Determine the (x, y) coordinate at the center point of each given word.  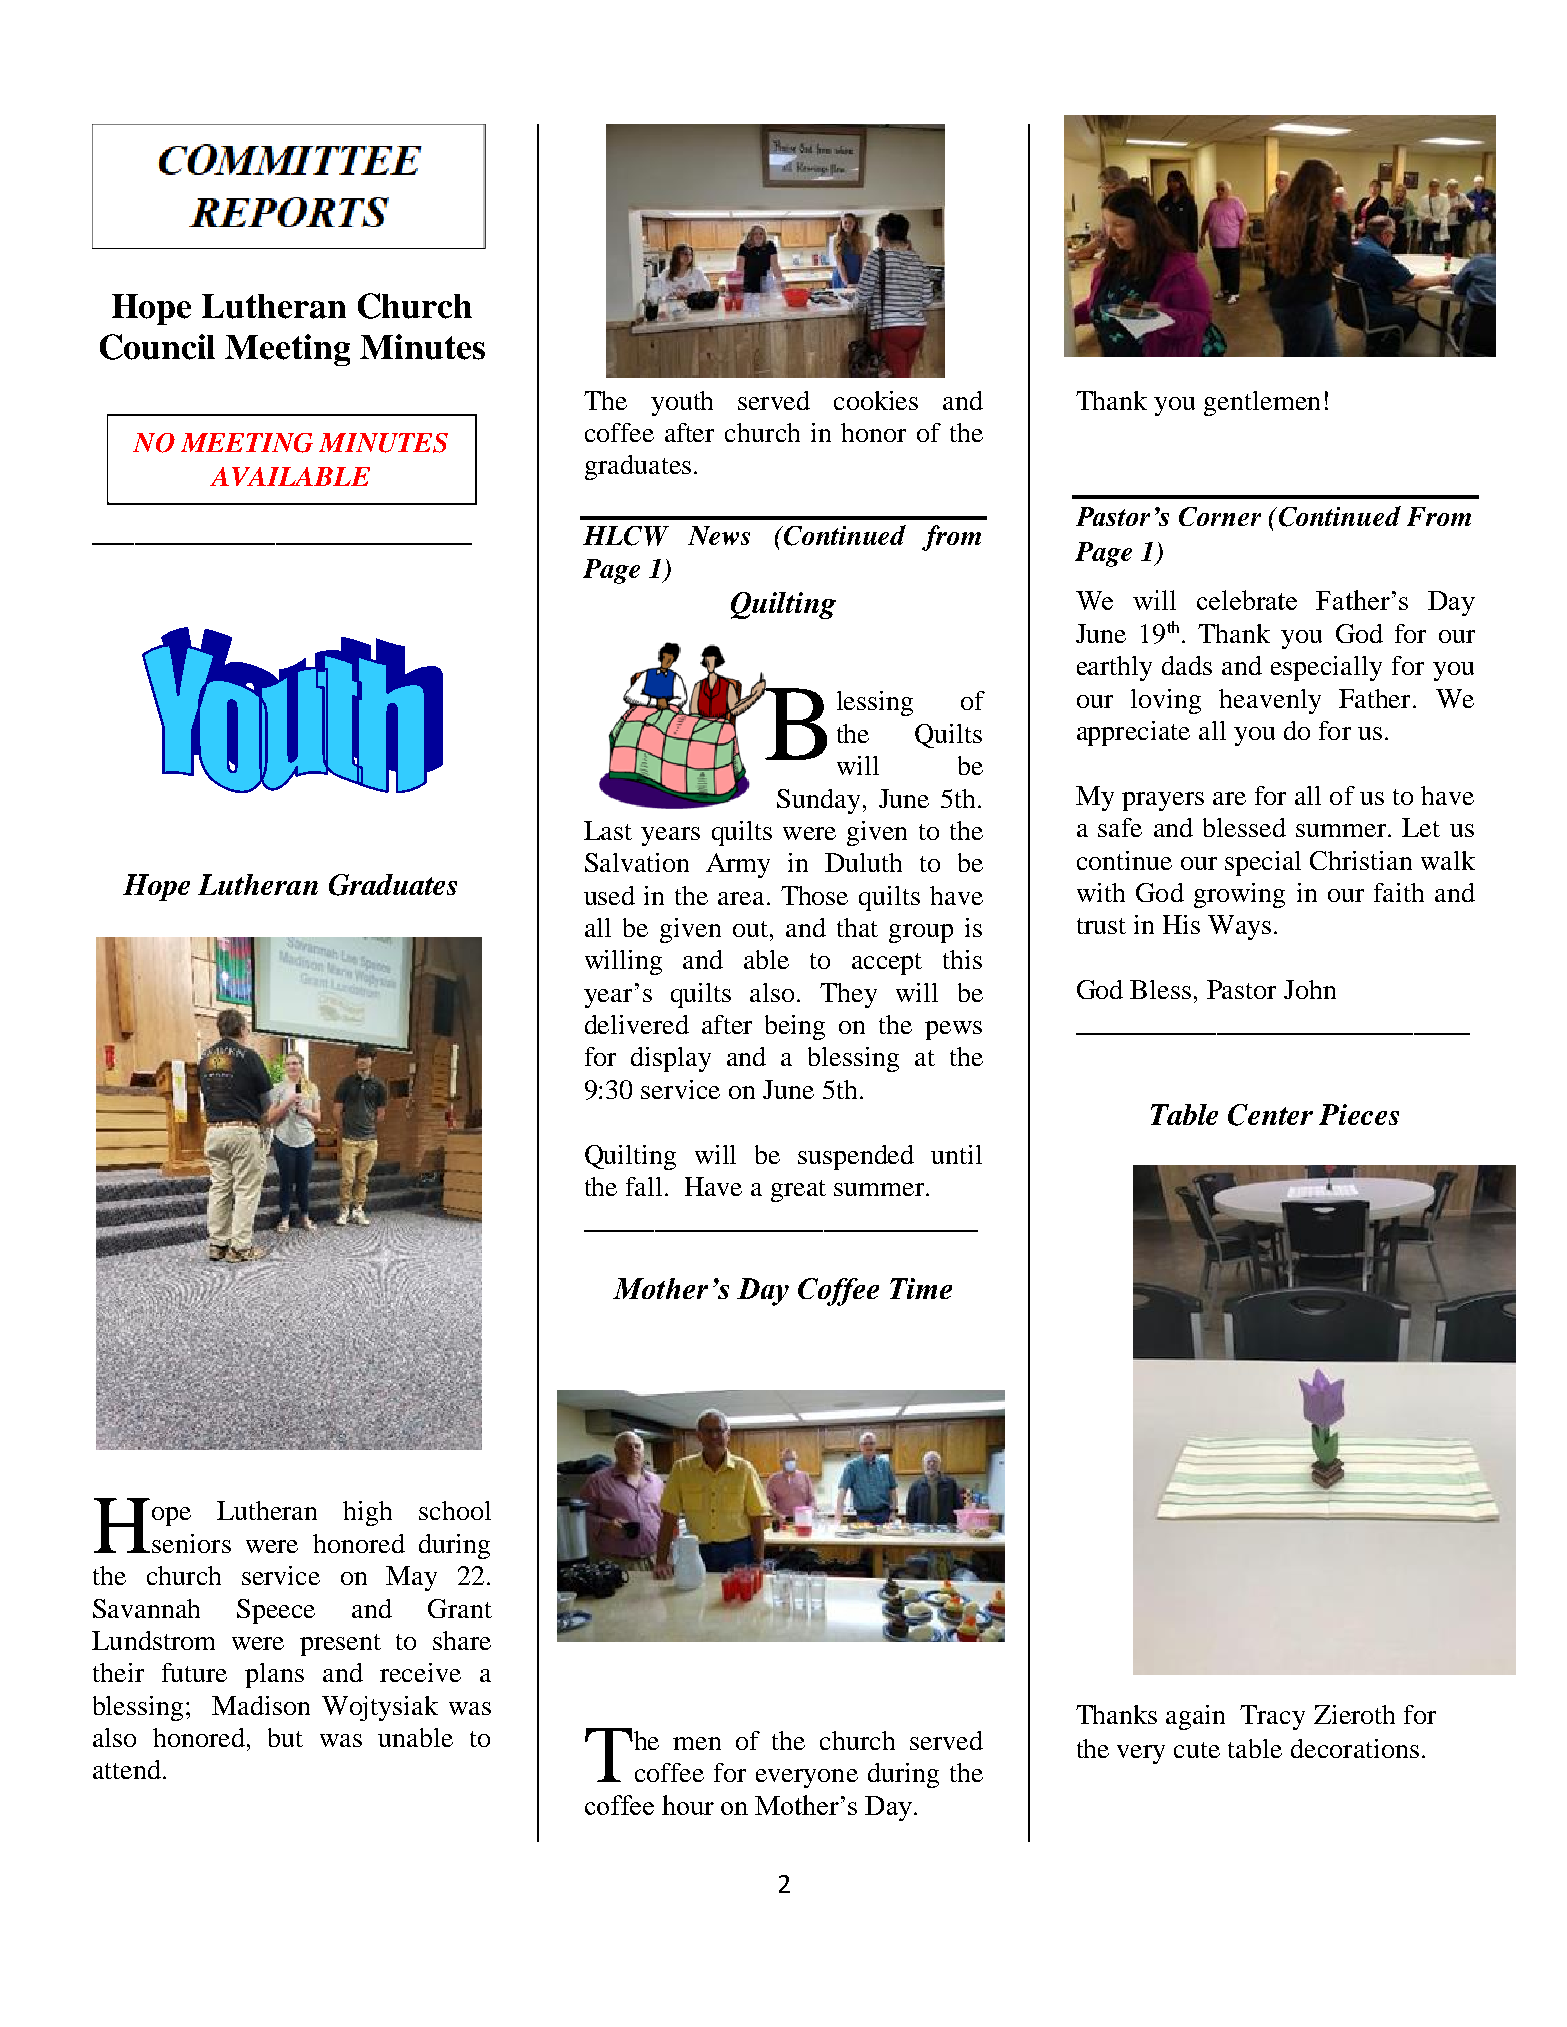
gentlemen (1262, 403)
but (285, 1737)
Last (608, 830)
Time (921, 1288)
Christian (1361, 860)
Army (738, 865)
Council (157, 347)
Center (1270, 1115)
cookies (876, 400)
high (367, 1513)
